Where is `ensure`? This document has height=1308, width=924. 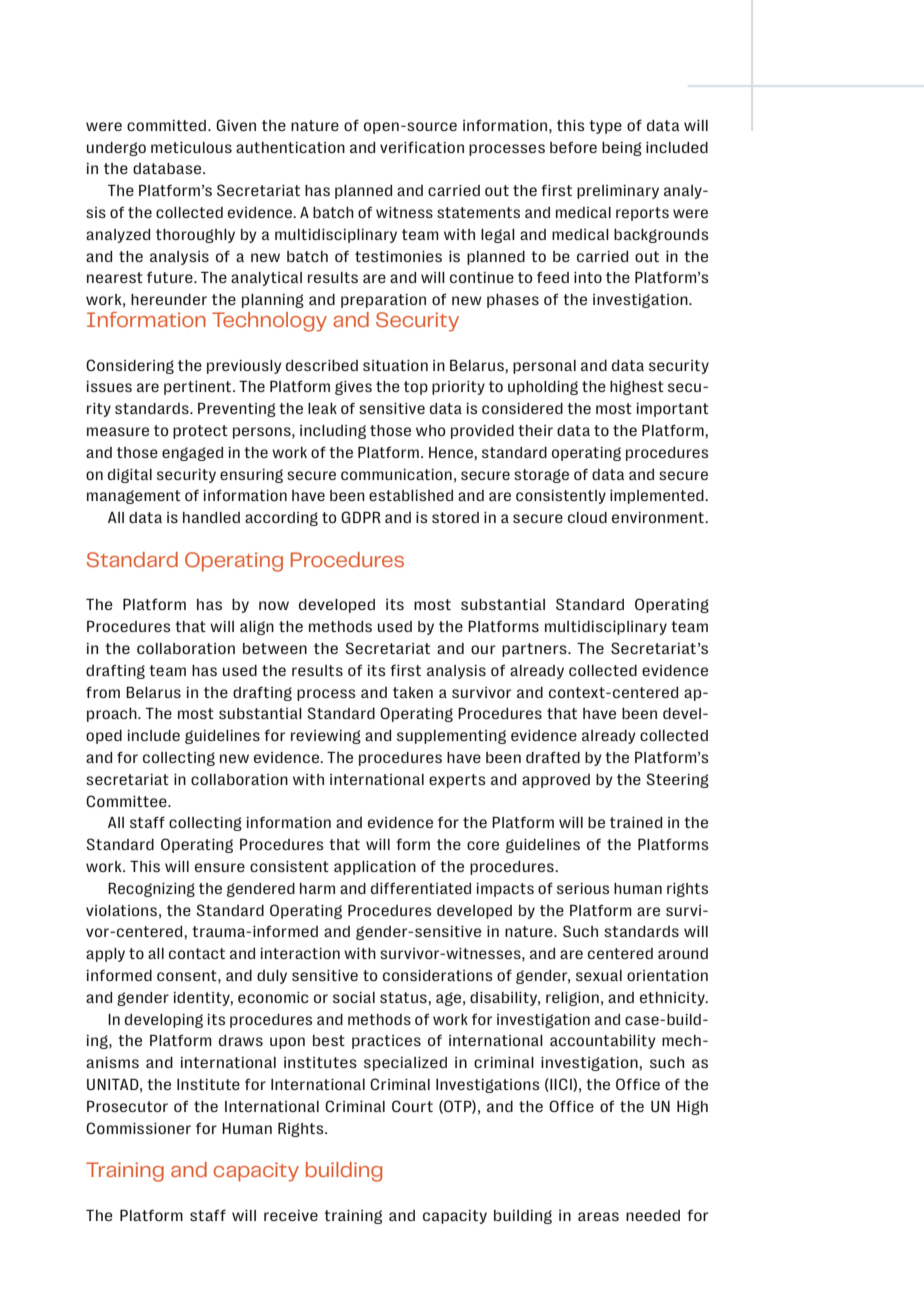 ensure is located at coordinates (220, 867).
